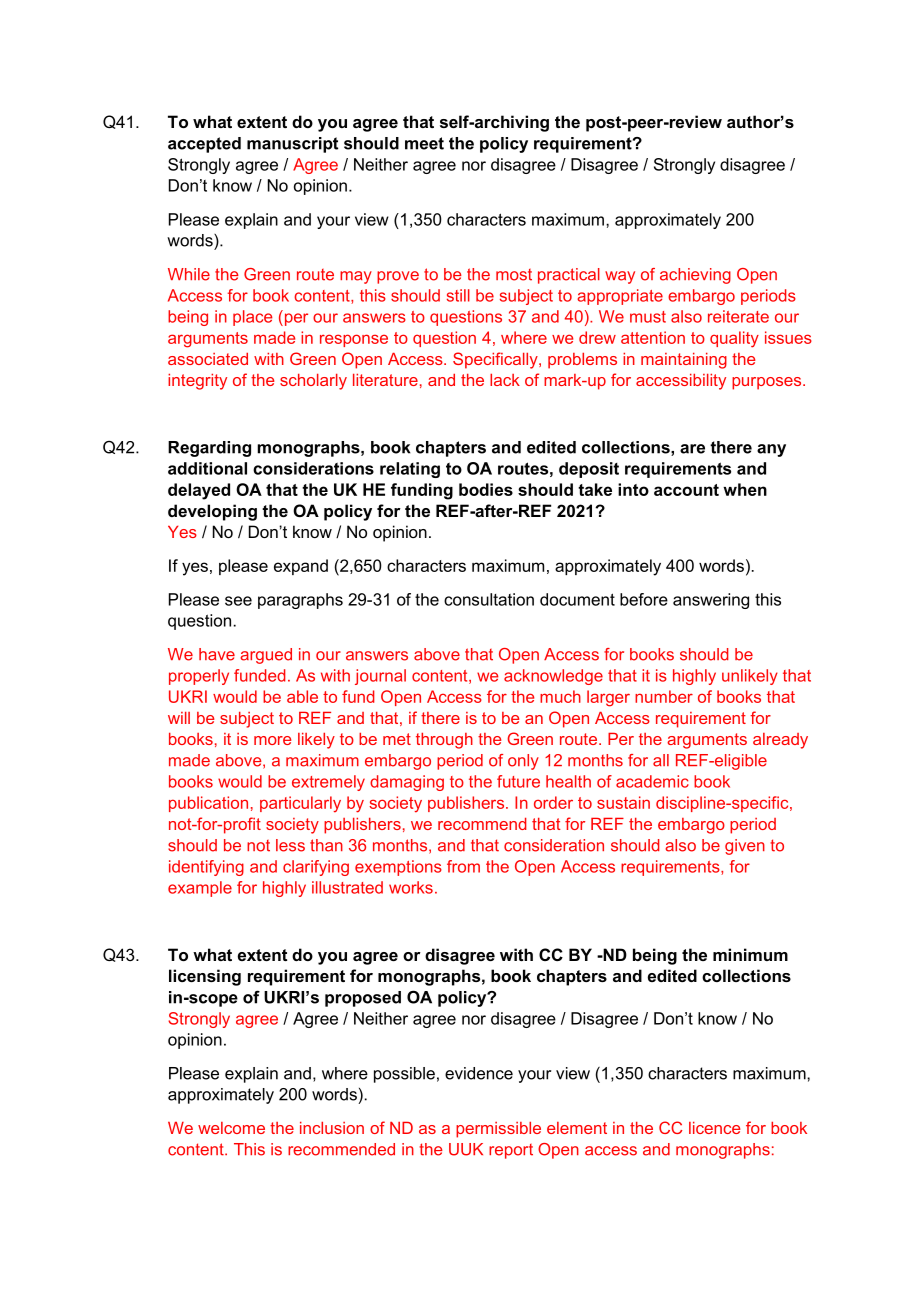  What do you see at coordinates (208, 804) in the screenshot?
I see `publication` at bounding box center [208, 804].
